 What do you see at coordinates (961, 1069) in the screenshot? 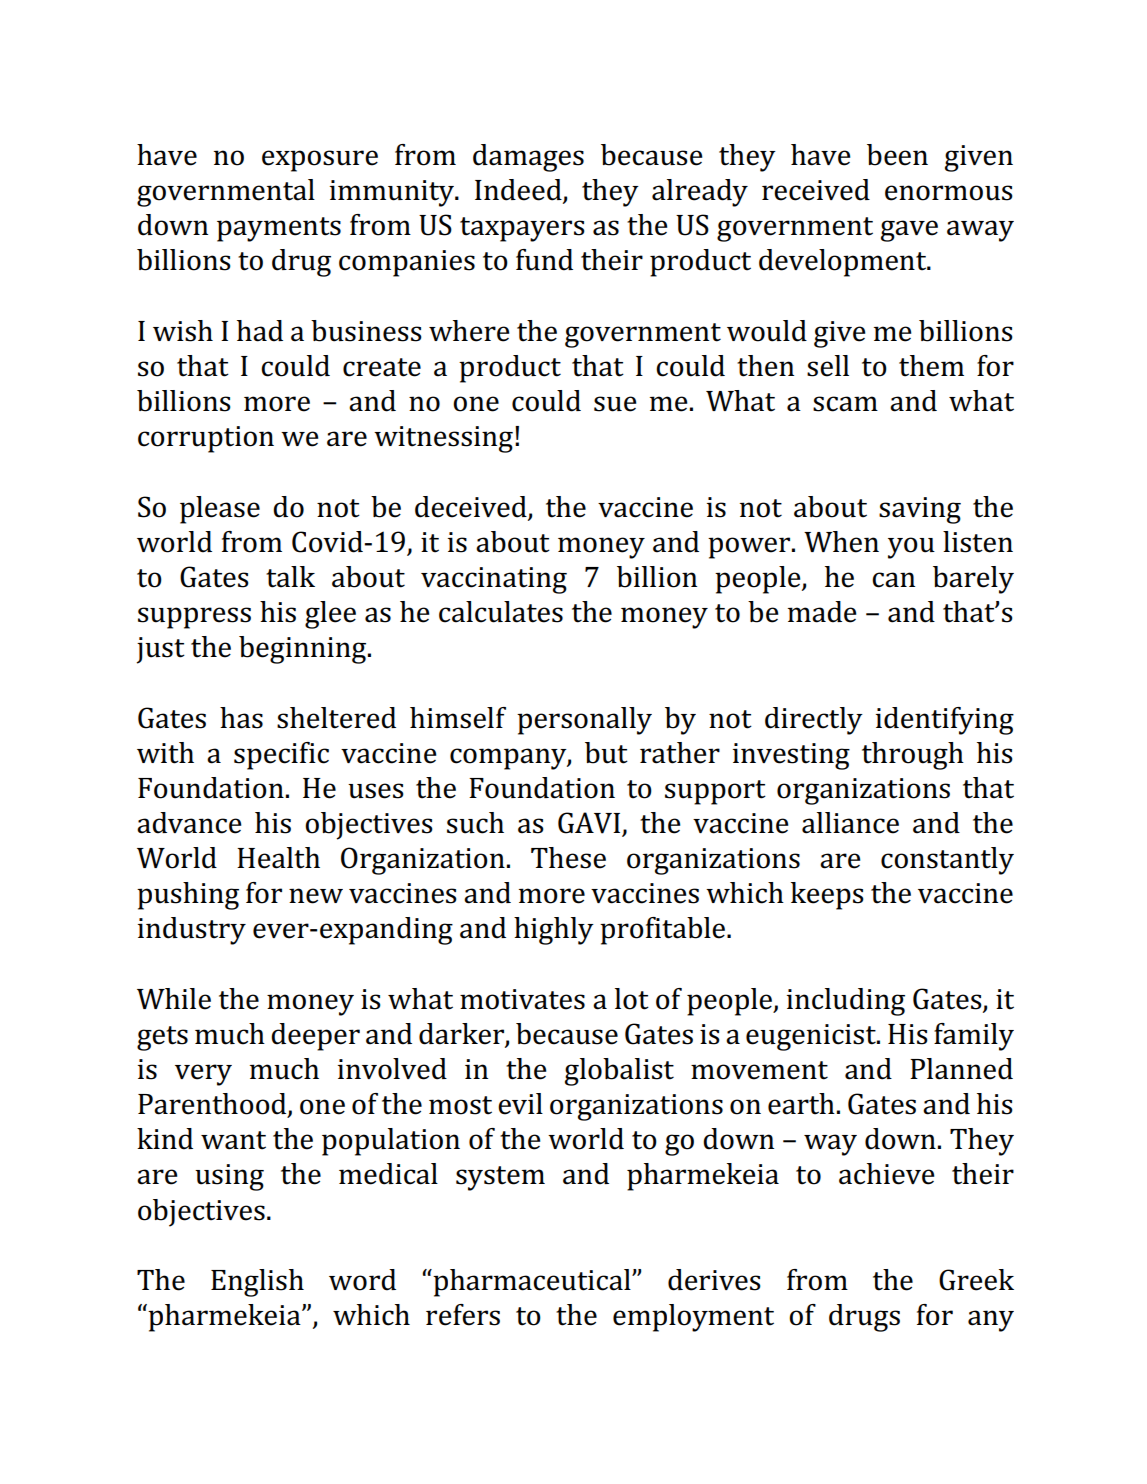
I see `Planned` at bounding box center [961, 1069].
